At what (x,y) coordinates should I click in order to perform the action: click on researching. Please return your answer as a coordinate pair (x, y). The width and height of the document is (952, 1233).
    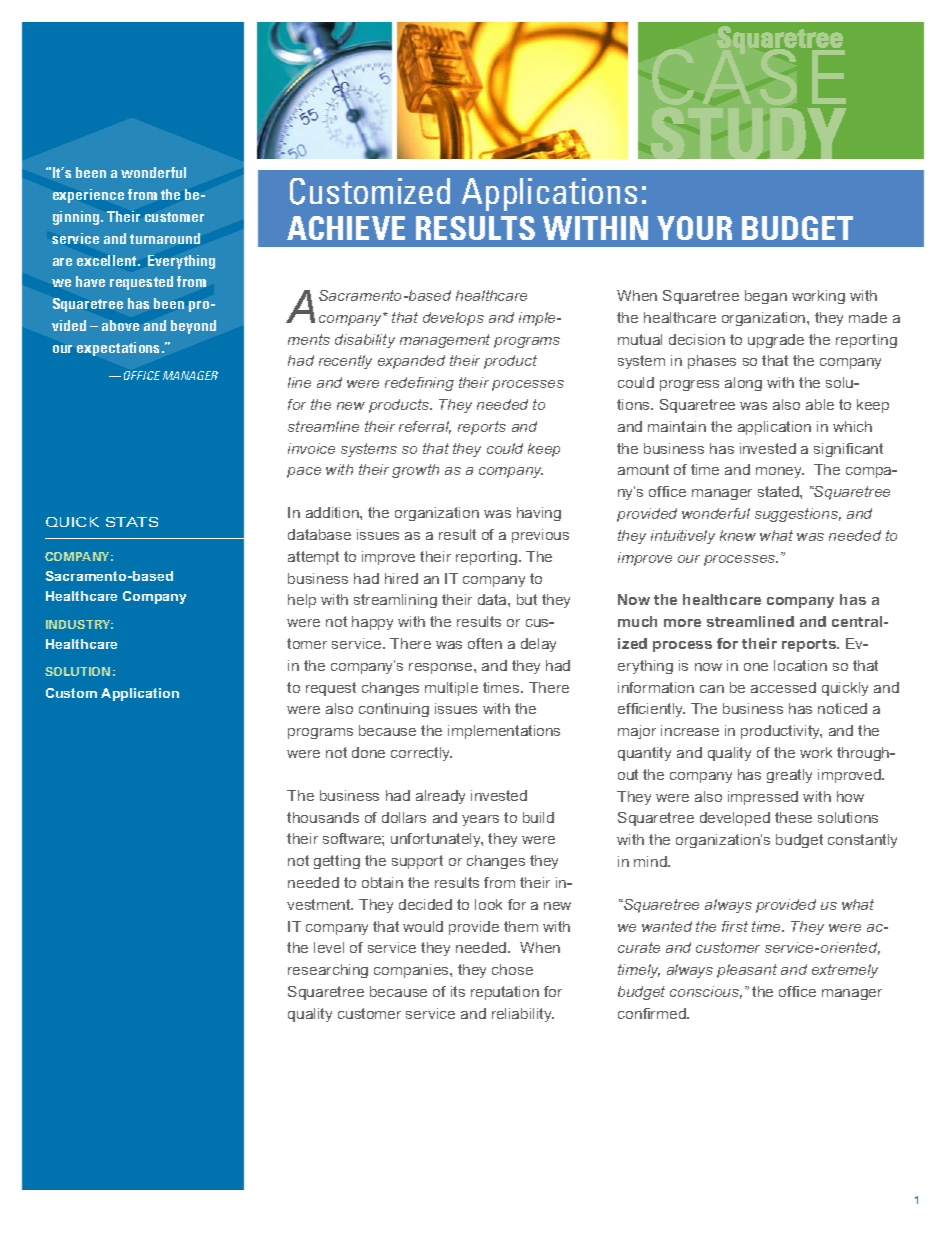
    Looking at the image, I should click on (328, 971).
